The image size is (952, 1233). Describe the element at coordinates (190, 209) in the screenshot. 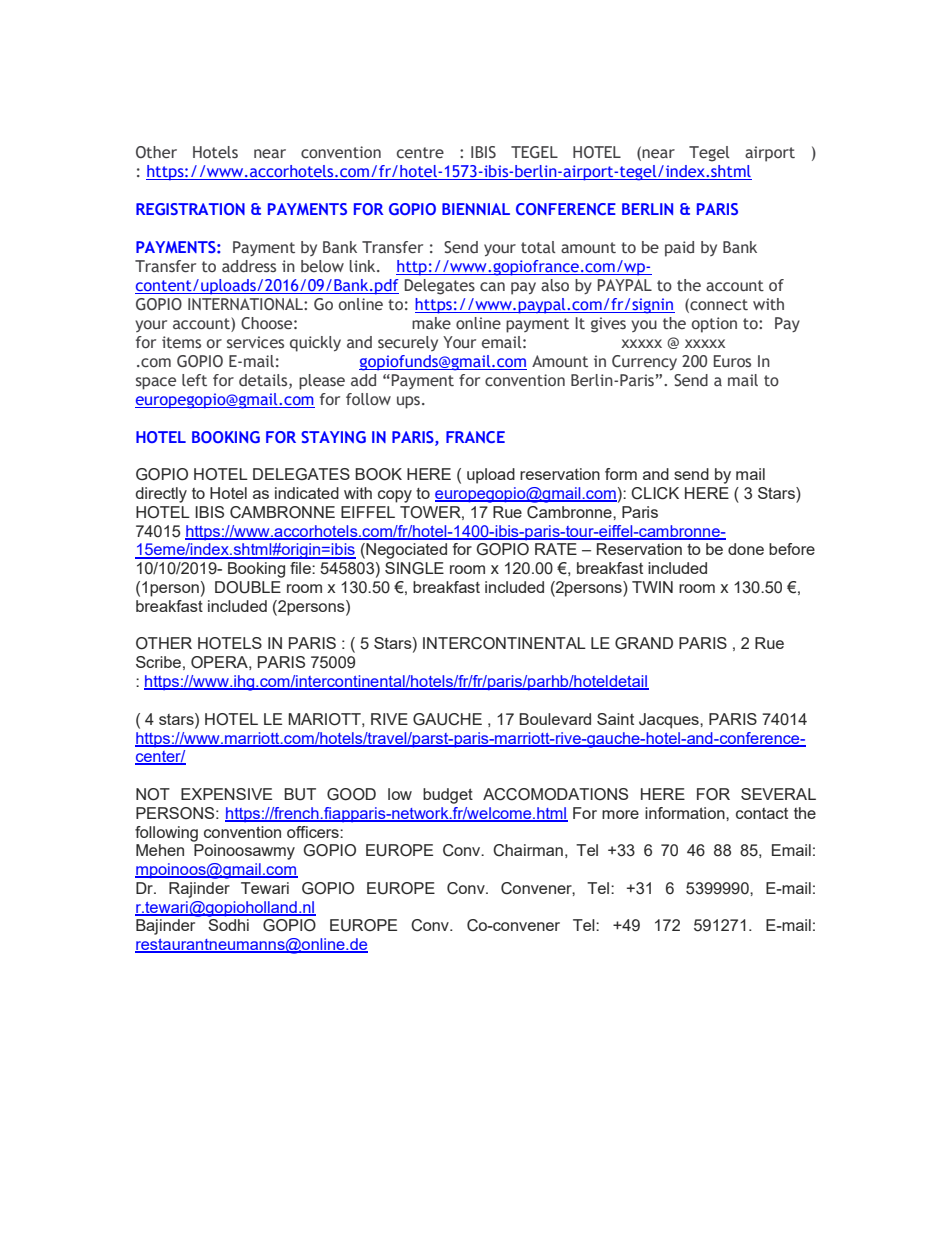

I see `REGISTRATION` at that location.
